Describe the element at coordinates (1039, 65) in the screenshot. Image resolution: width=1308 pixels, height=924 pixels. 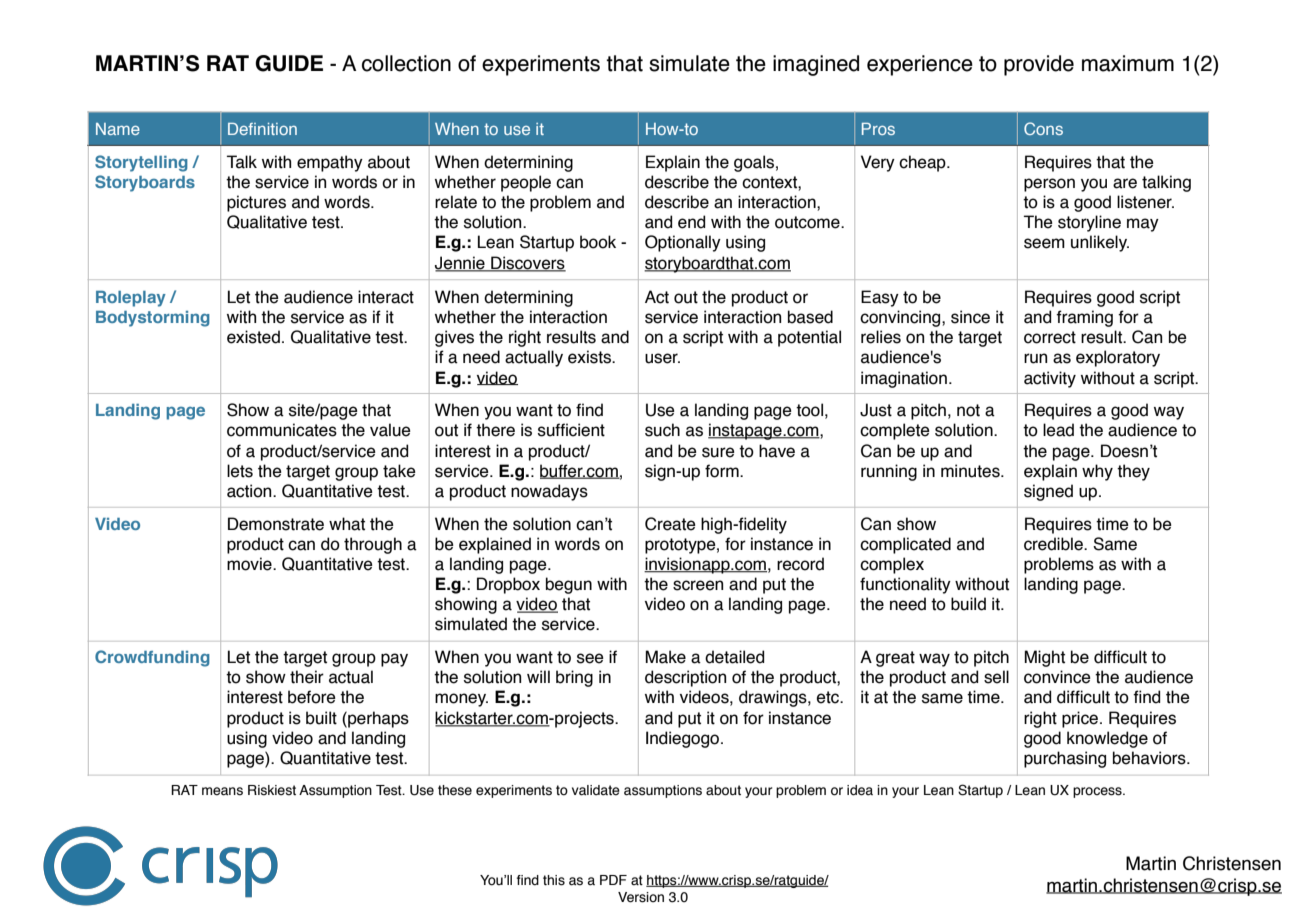
I see `provide` at that location.
